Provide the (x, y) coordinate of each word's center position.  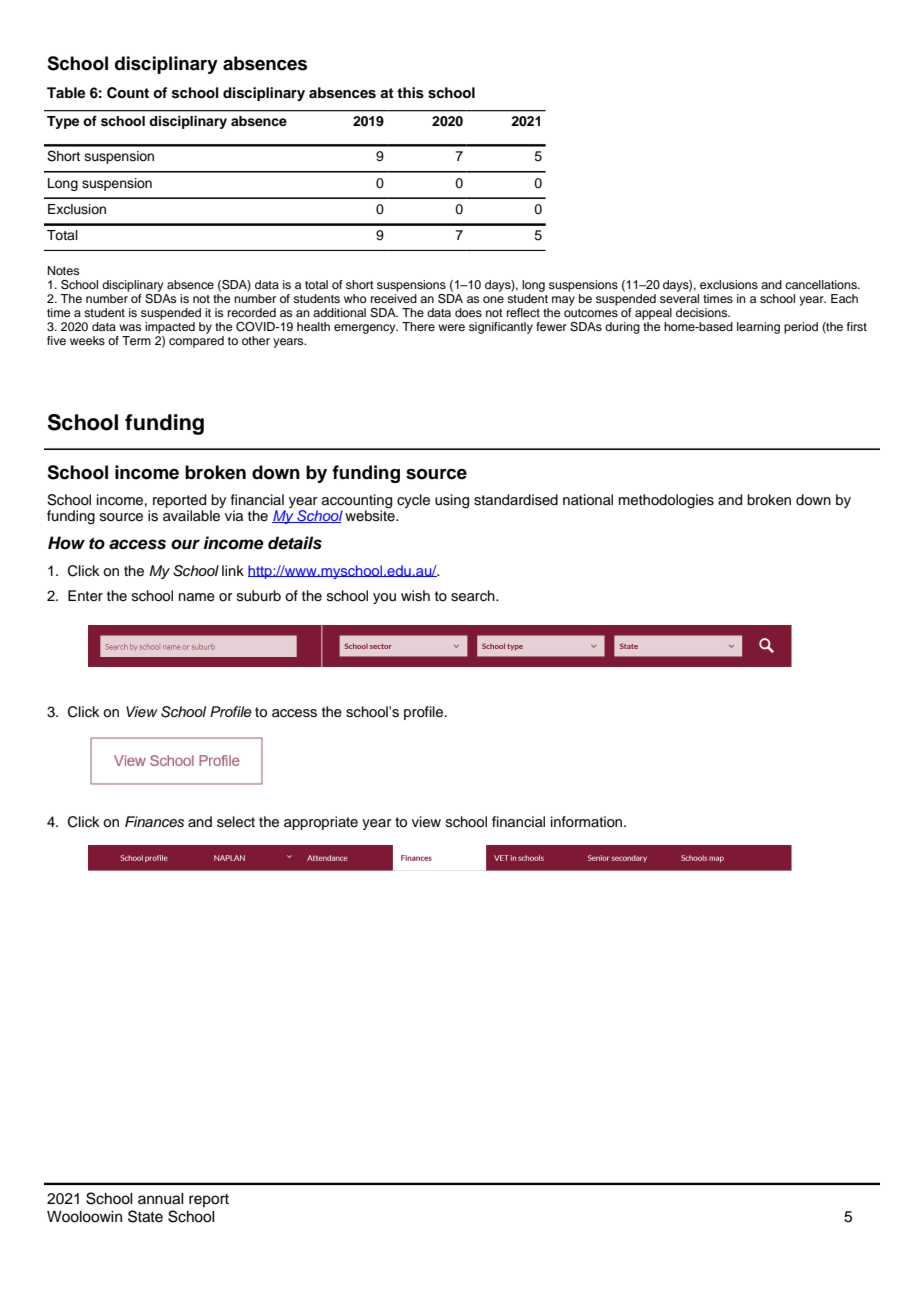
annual (161, 1199)
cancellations (822, 284)
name (197, 597)
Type (63, 122)
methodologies (666, 501)
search (474, 596)
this (410, 93)
